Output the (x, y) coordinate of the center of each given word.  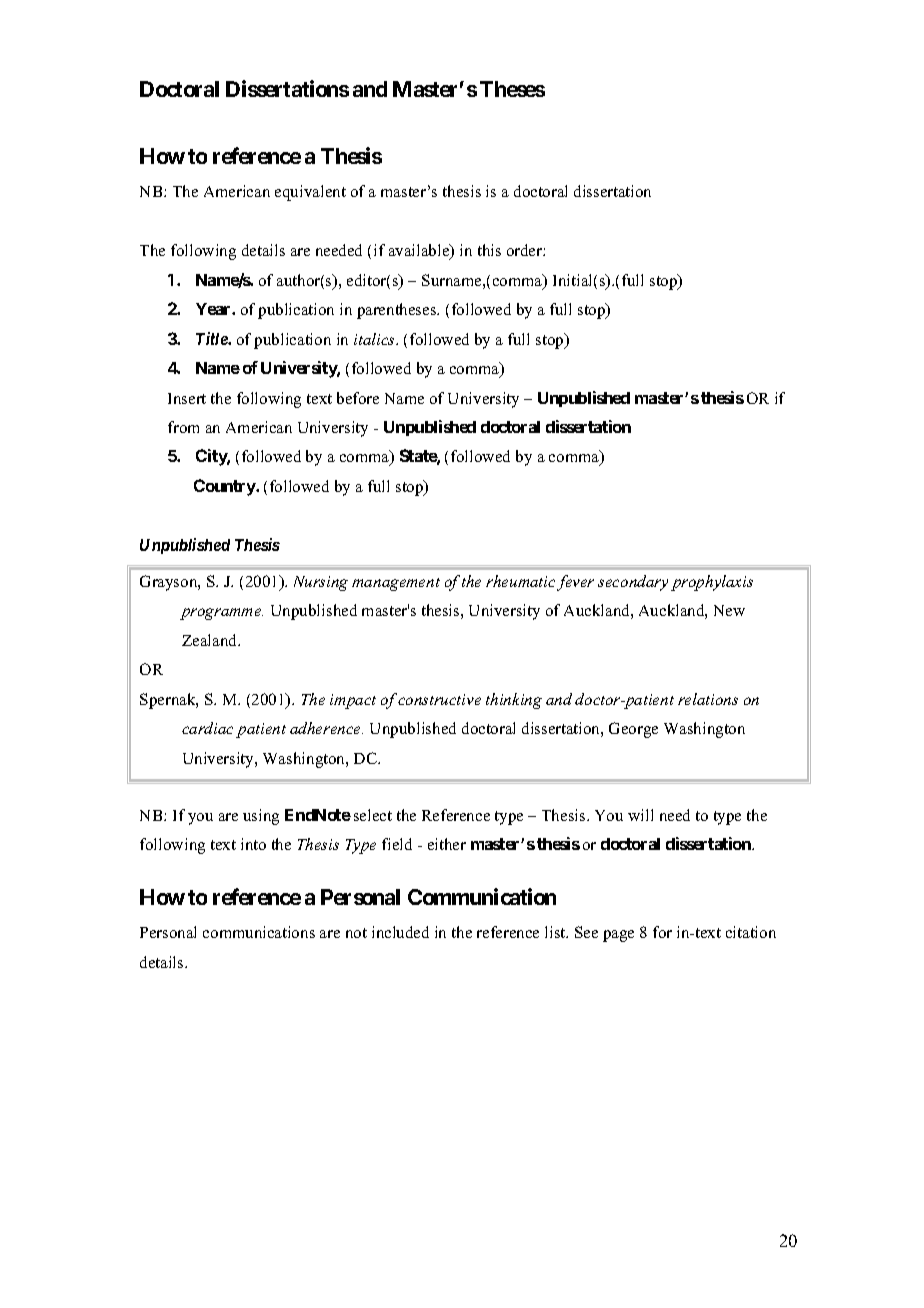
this (489, 250)
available (420, 251)
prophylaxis (712, 583)
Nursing (321, 583)
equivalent (310, 193)
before (358, 398)
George (633, 730)
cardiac (207, 728)
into (253, 844)
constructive (439, 699)
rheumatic (520, 581)
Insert (187, 398)
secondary (633, 583)
